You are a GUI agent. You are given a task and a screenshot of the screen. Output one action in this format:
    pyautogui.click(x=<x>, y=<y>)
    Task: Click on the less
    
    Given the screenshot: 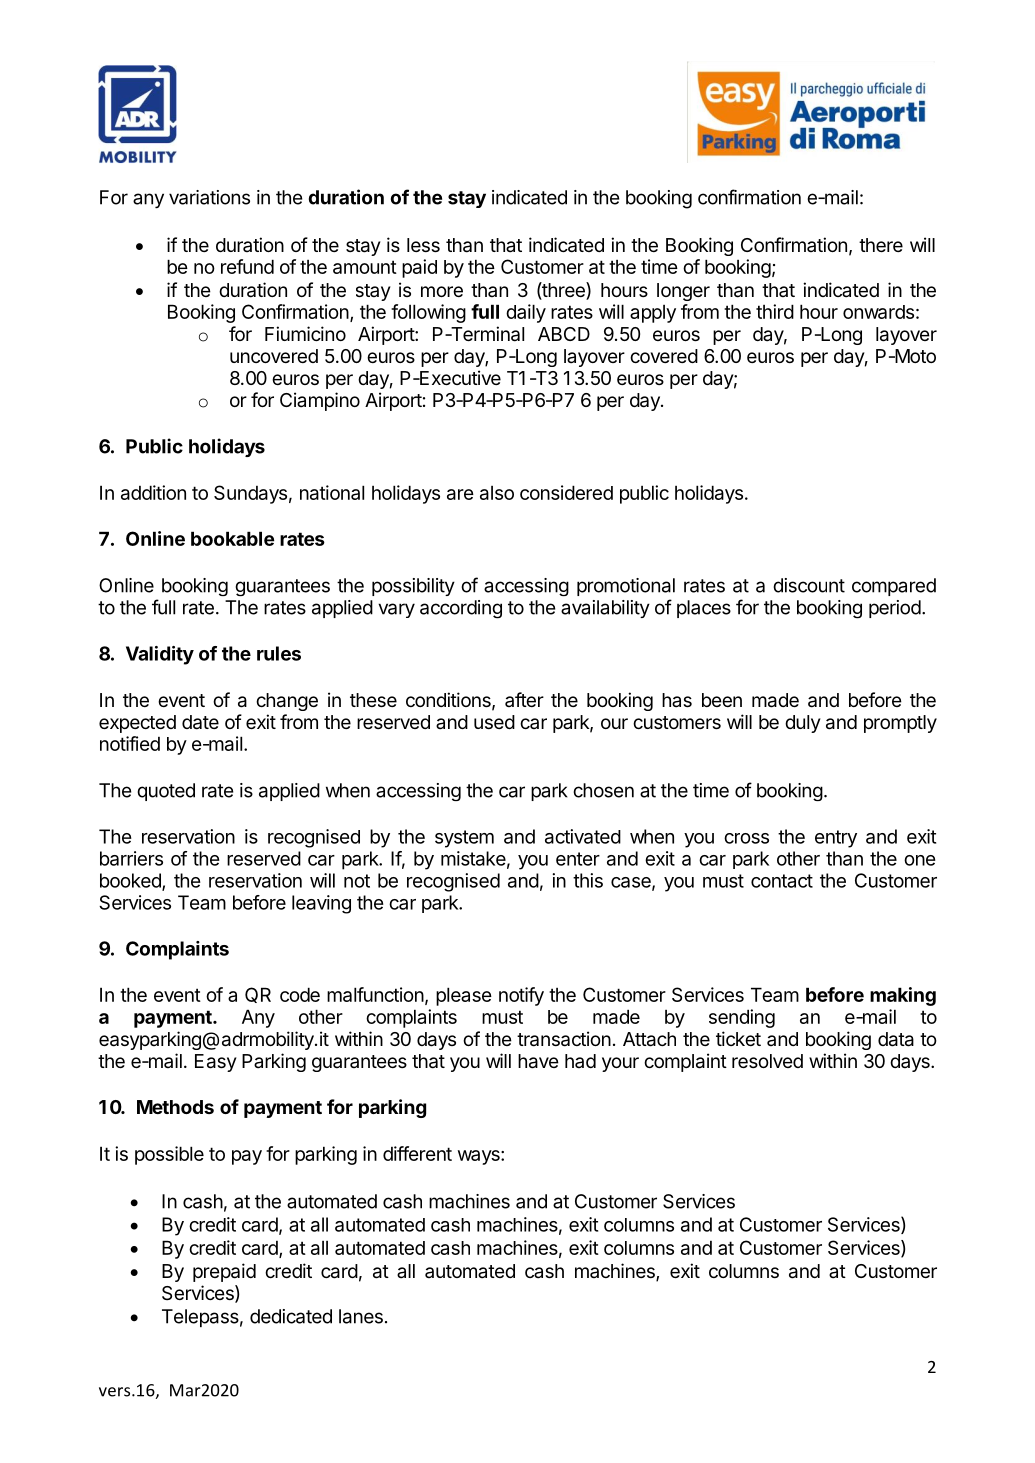 What is the action you would take?
    pyautogui.click(x=423, y=245)
